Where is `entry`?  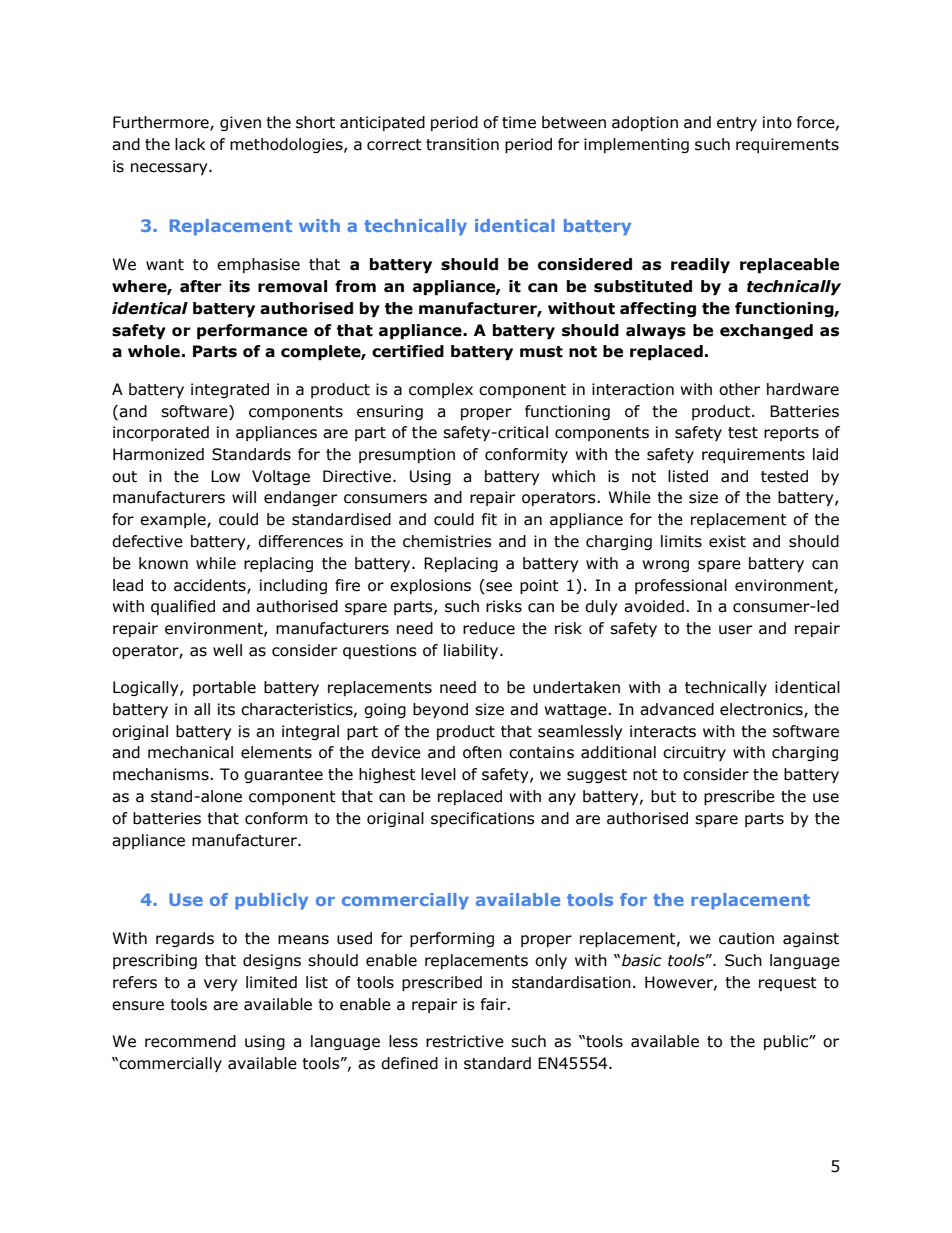 entry is located at coordinates (737, 124).
